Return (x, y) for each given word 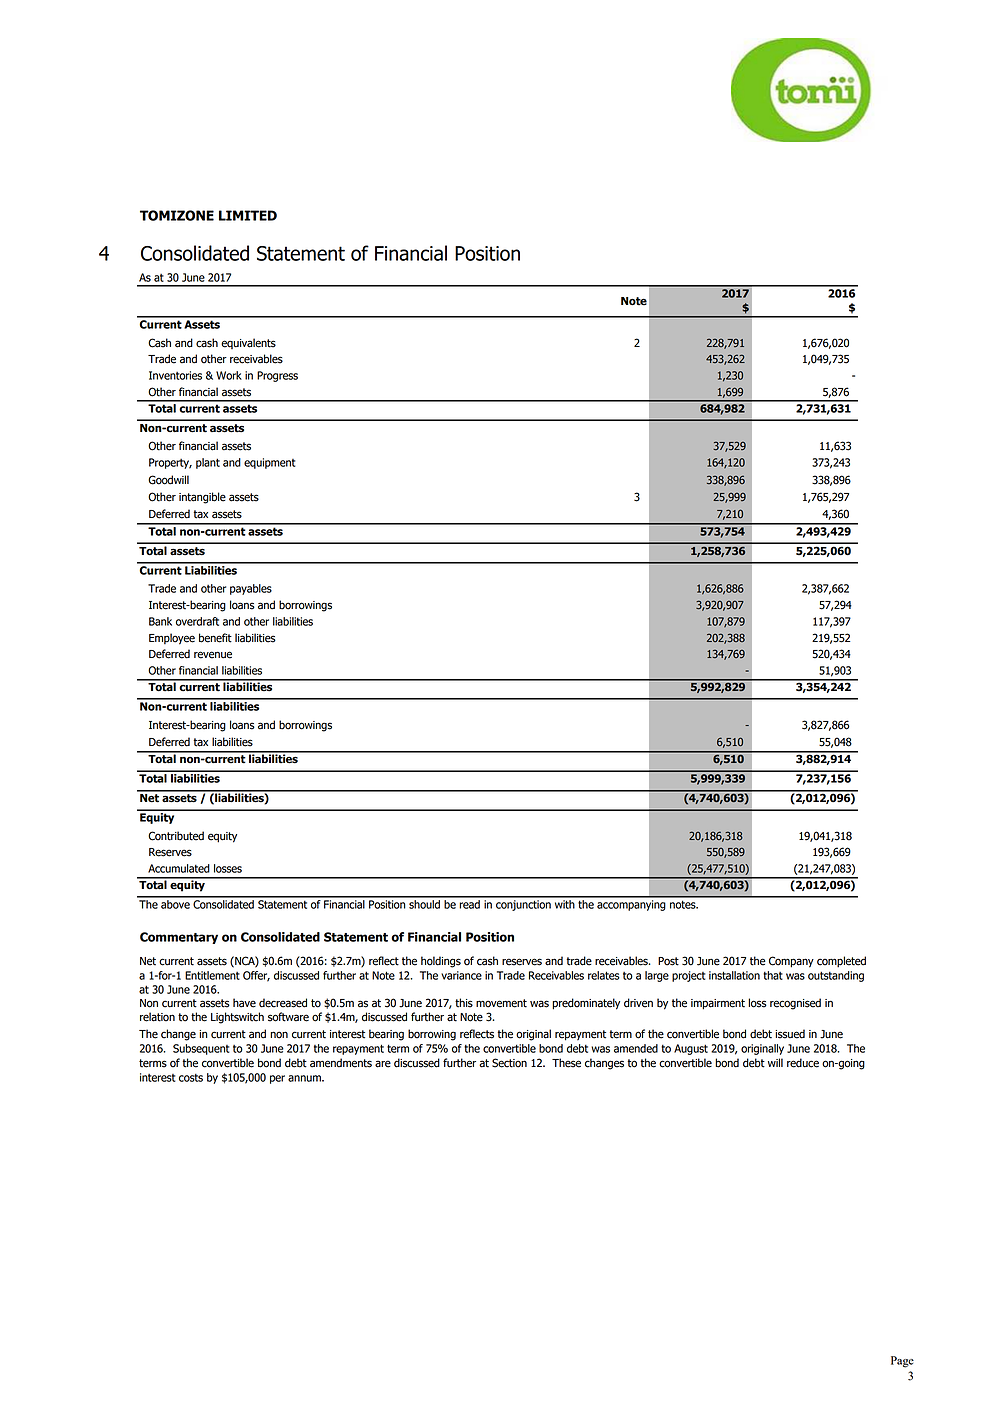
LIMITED (248, 215)
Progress (277, 376)
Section (509, 1063)
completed (841, 962)
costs (191, 1078)
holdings (441, 962)
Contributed (176, 836)
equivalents (248, 343)
